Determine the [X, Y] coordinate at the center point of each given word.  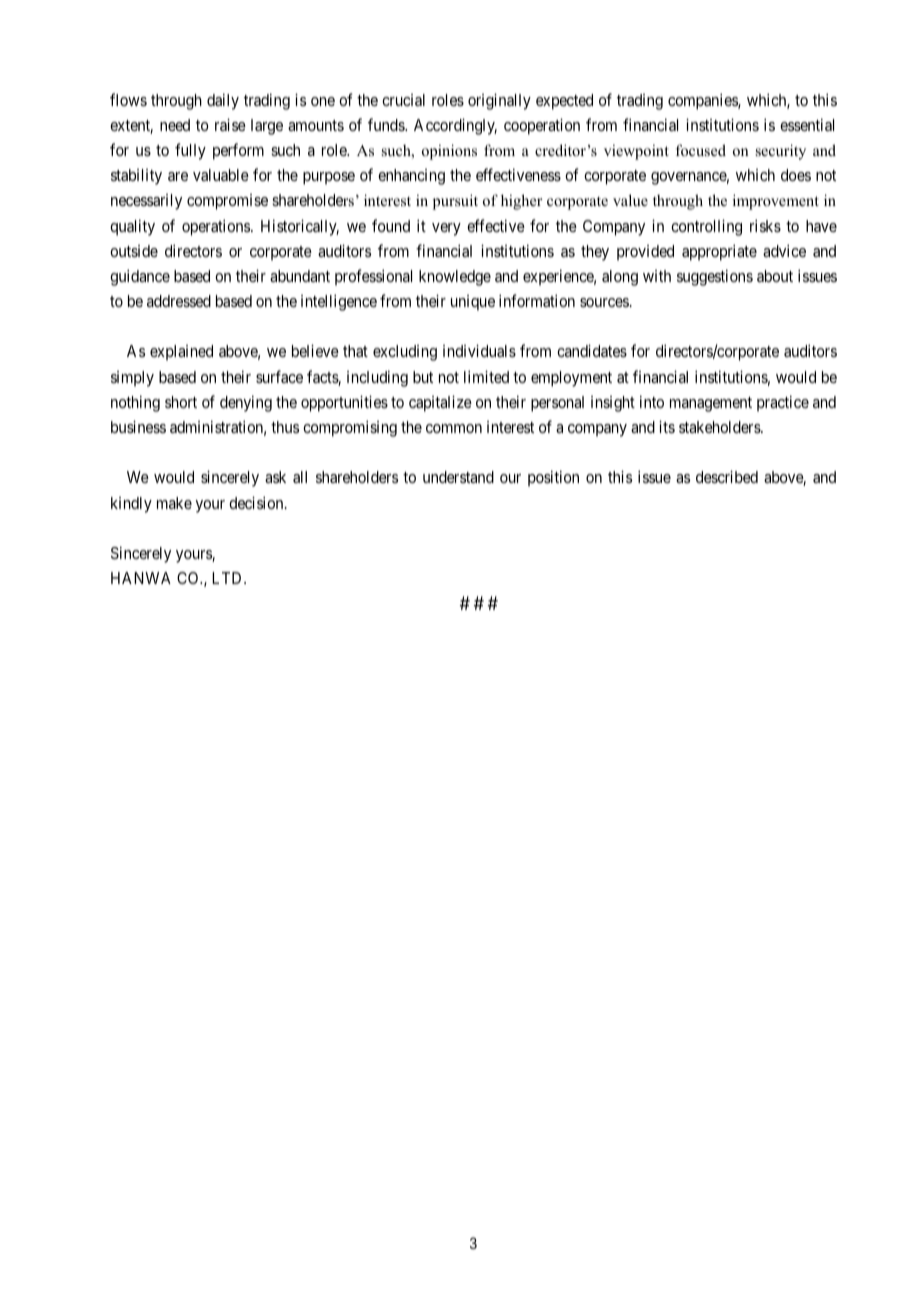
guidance [140, 277]
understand [458, 477]
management [711, 404]
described [727, 476]
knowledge [455, 278]
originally [499, 101]
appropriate [719, 252]
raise [230, 124]
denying [246, 403]
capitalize [440, 403]
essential [807, 124]
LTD [228, 578]
